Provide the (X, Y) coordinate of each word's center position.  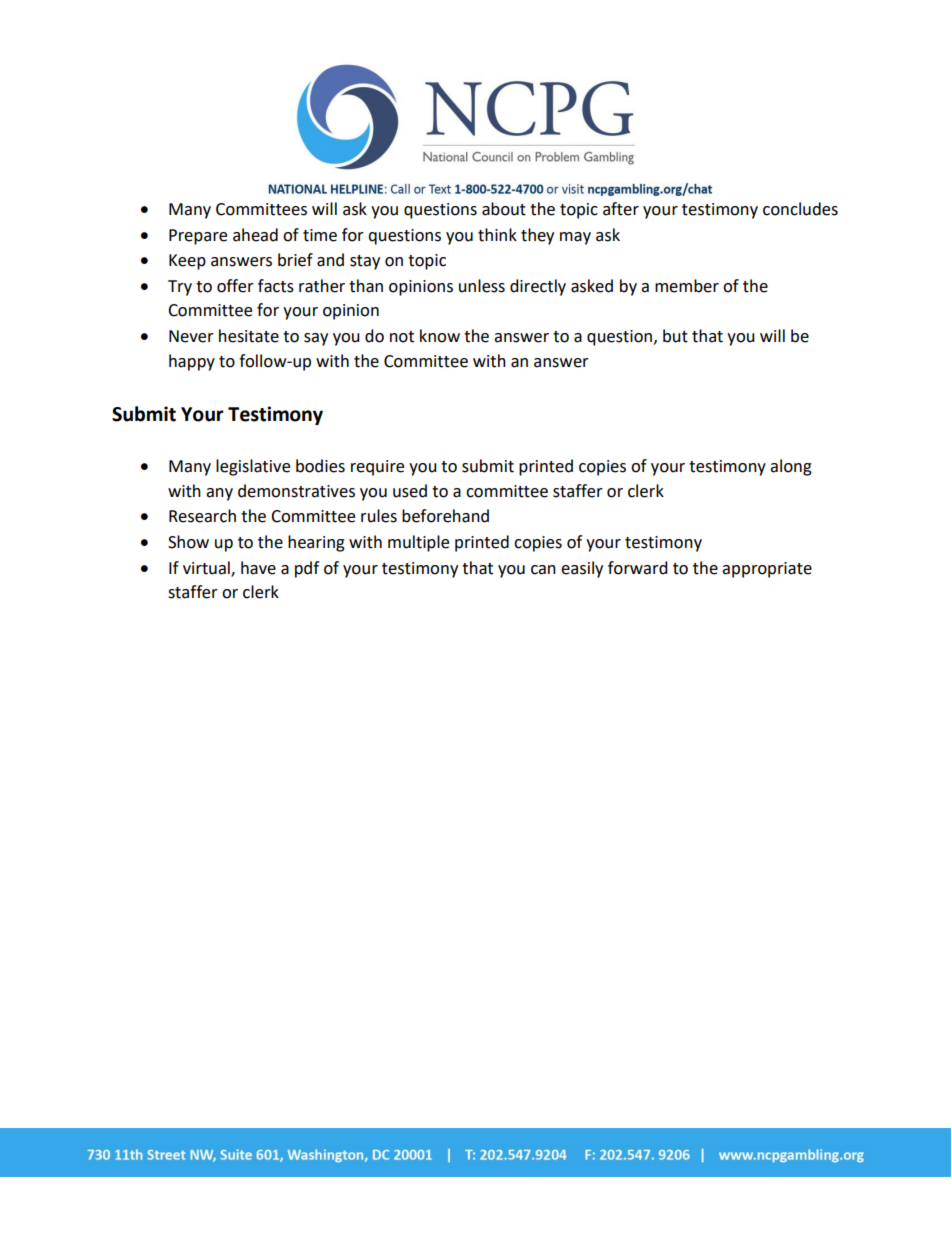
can (543, 570)
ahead (255, 235)
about (504, 209)
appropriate (767, 570)
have (258, 568)
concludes (800, 209)
